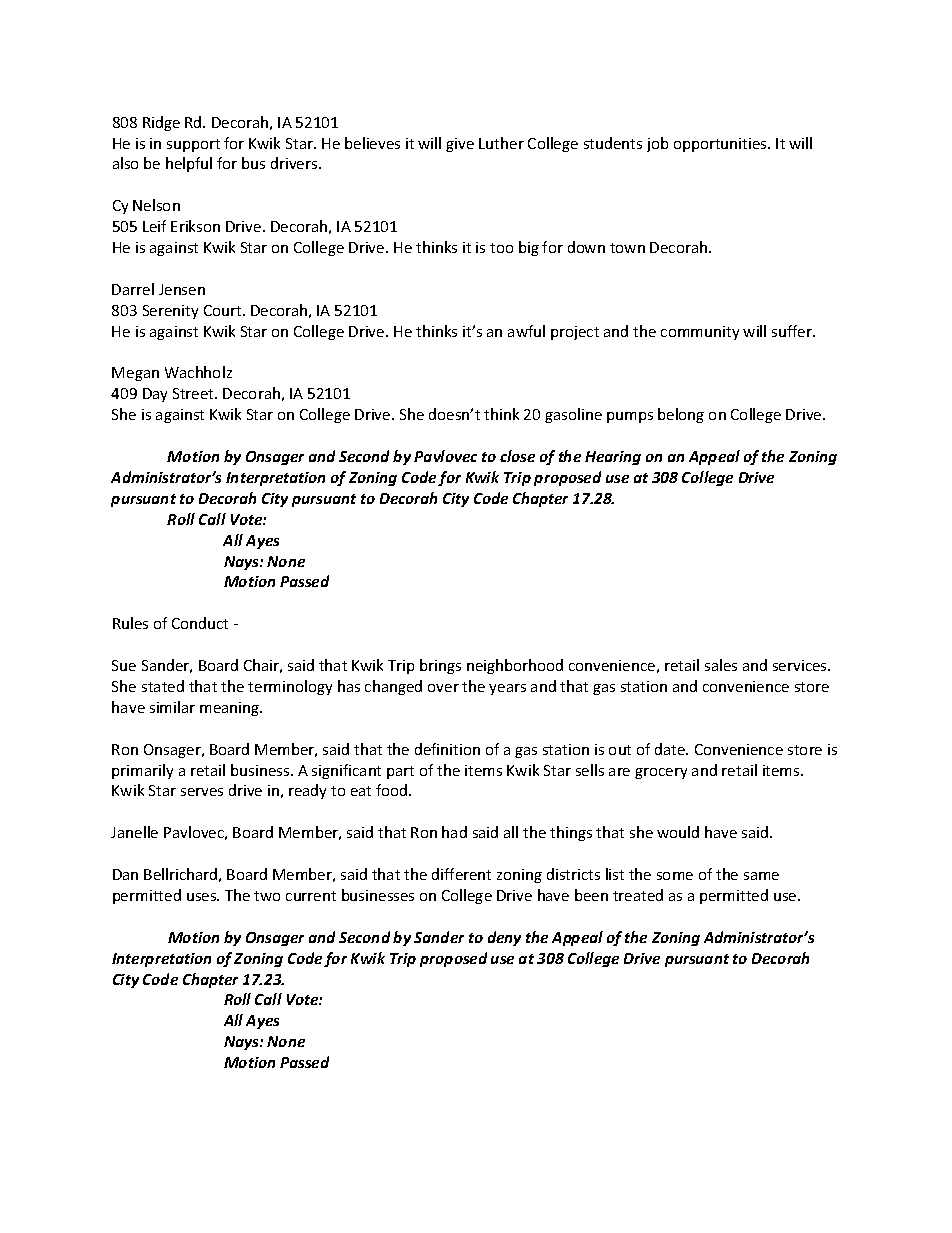 The height and width of the document is (1233, 952). What do you see at coordinates (460, 145) in the document?
I see `give` at bounding box center [460, 145].
